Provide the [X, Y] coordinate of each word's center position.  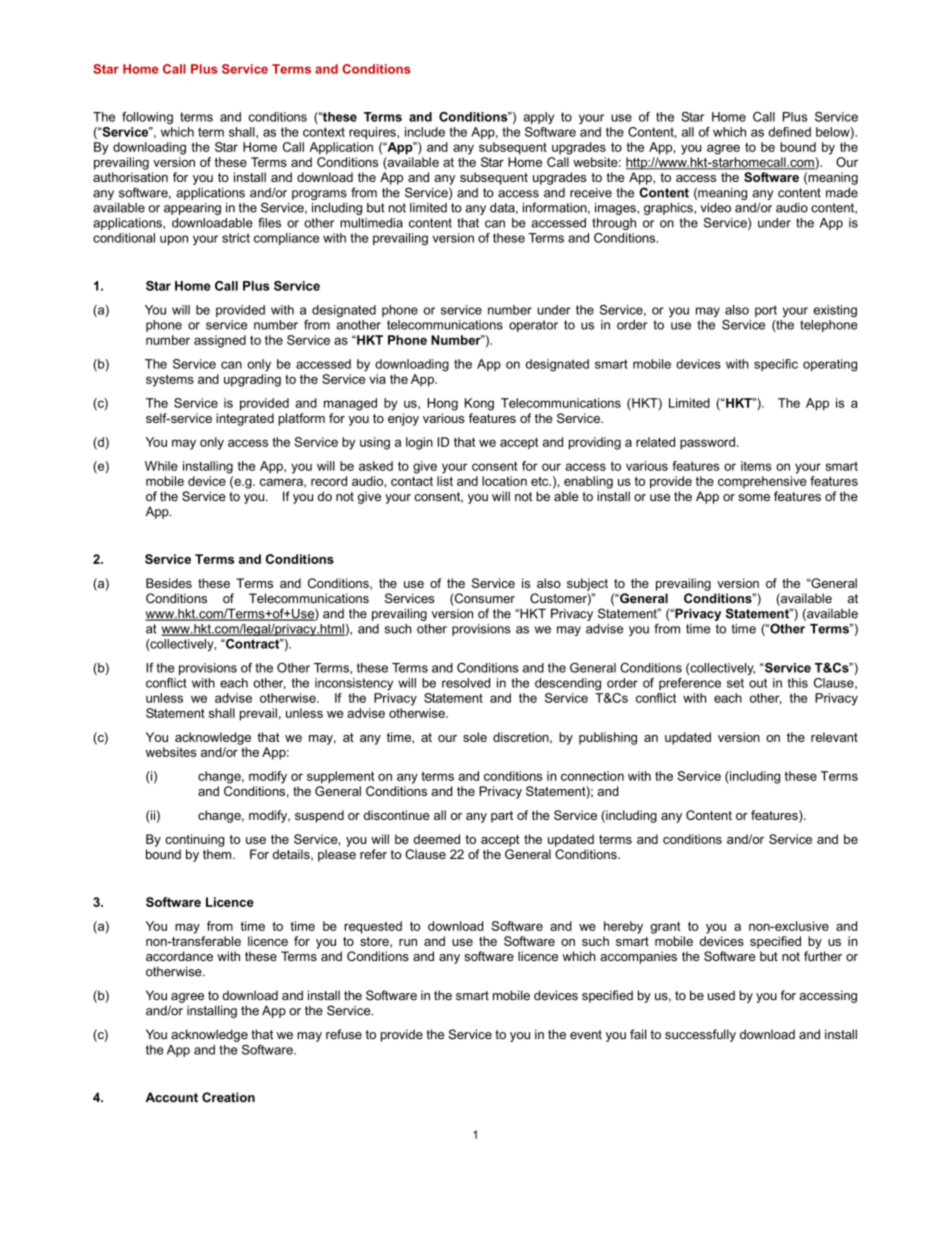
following [147, 118]
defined [790, 132]
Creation [228, 1097]
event [586, 1035]
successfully [700, 1035]
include [425, 132]
